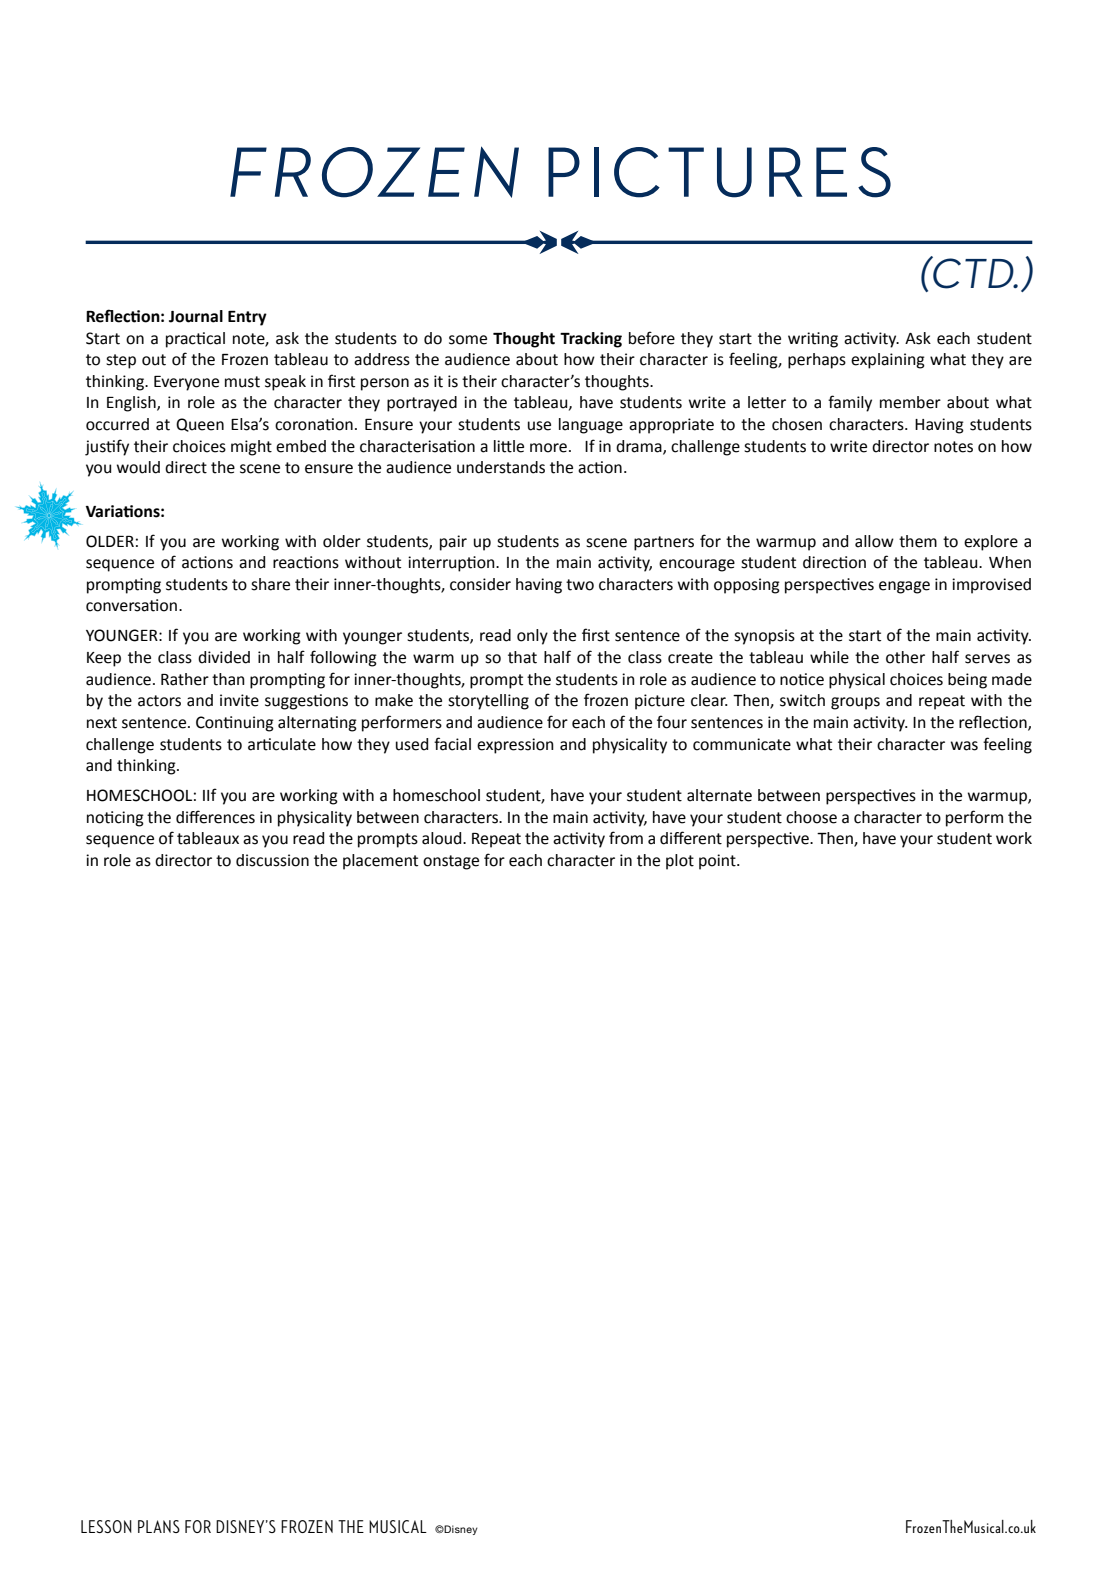 Image resolution: width=1118 pixels, height=1582 pixels. Describe the element at coordinates (532, 637) in the image. I see `only` at that location.
